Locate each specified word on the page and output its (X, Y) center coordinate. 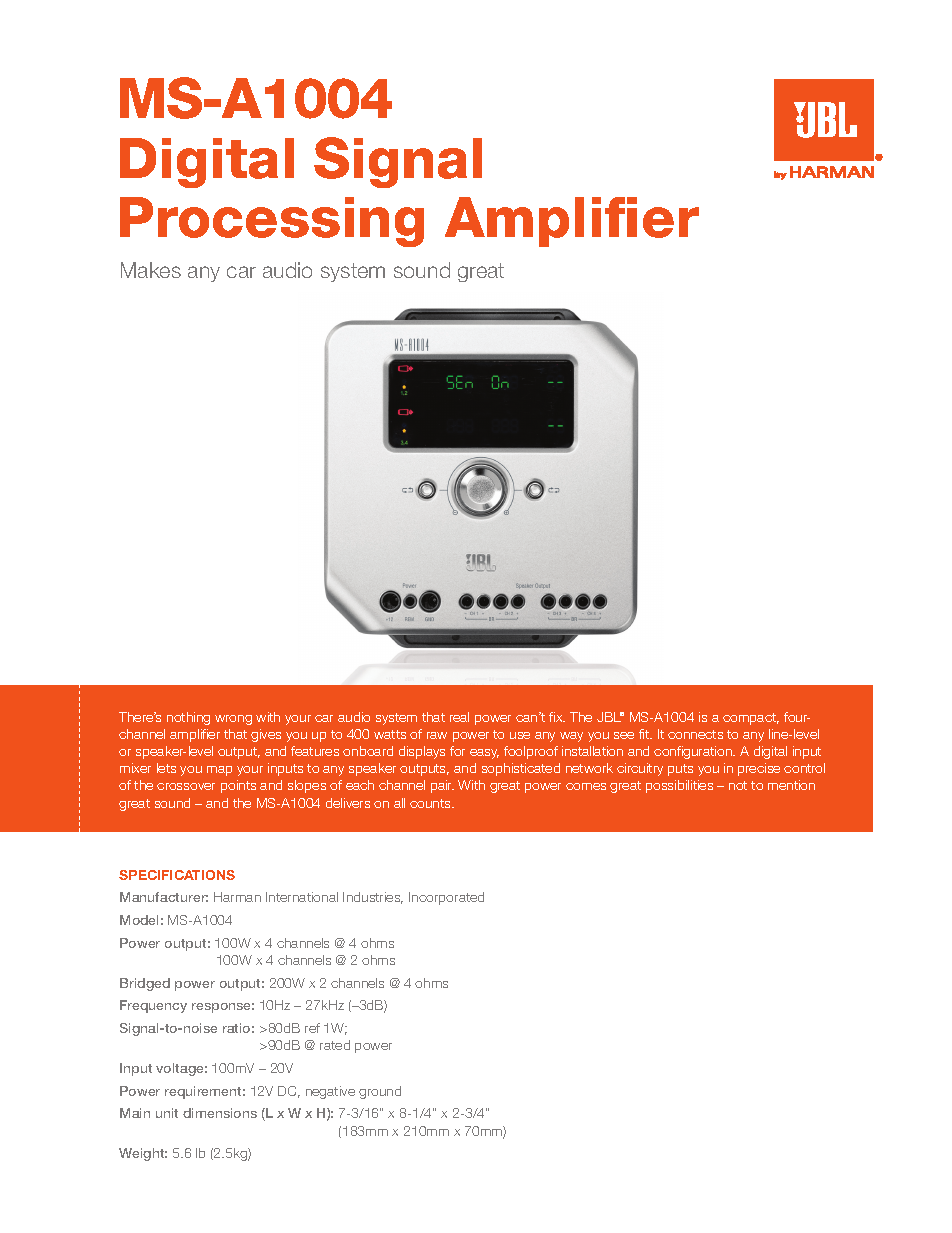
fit (645, 734)
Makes (151, 270)
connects (695, 734)
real (459, 717)
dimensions (220, 1113)
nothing (188, 718)
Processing (272, 222)
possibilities (679, 786)
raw (437, 735)
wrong (233, 720)
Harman (237, 897)
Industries (373, 898)
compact (751, 719)
